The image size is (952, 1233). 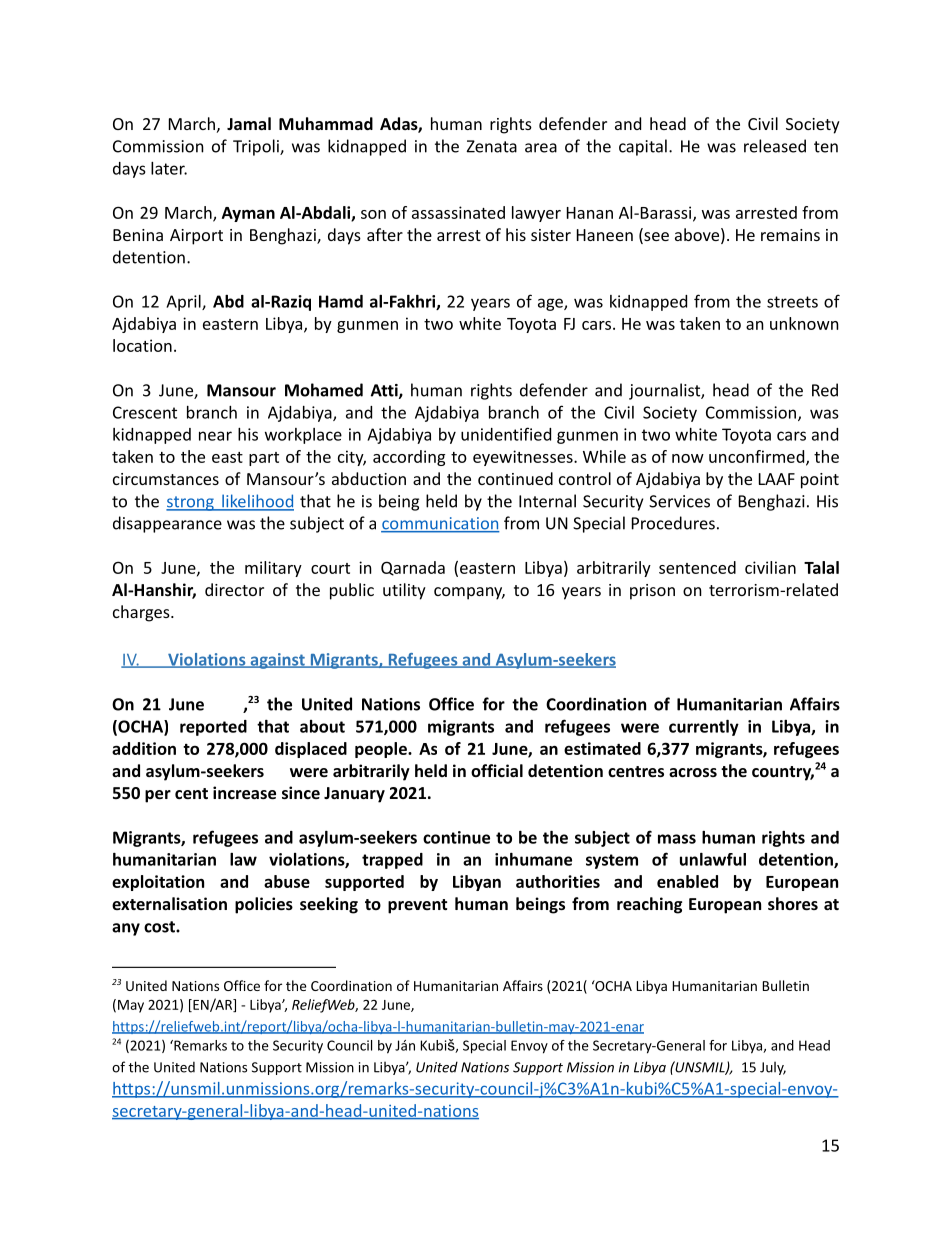 What do you see at coordinates (257, 147) in the image?
I see `Tripoli` at bounding box center [257, 147].
